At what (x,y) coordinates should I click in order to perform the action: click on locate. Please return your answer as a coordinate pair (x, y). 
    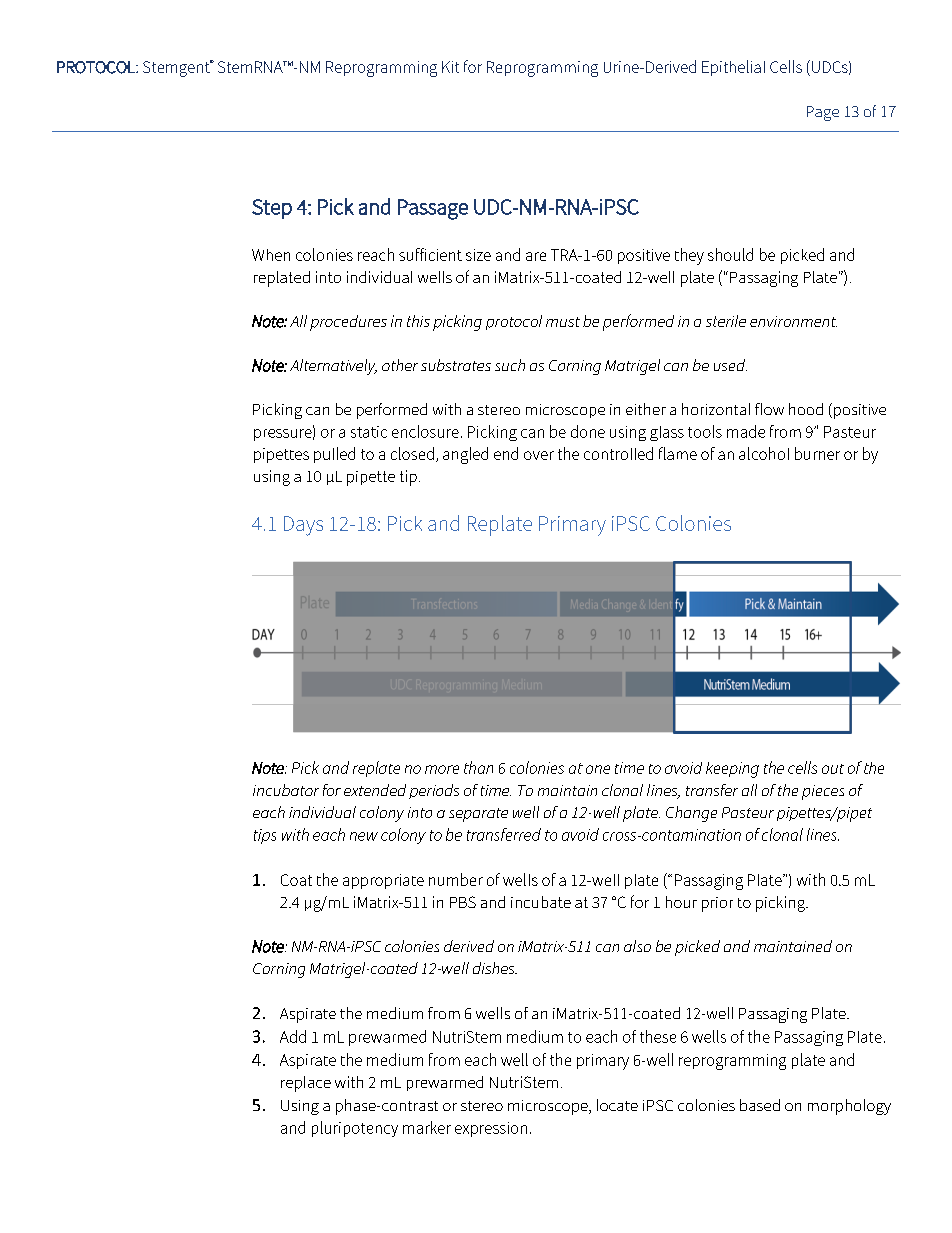
    Looking at the image, I should click on (617, 1105).
